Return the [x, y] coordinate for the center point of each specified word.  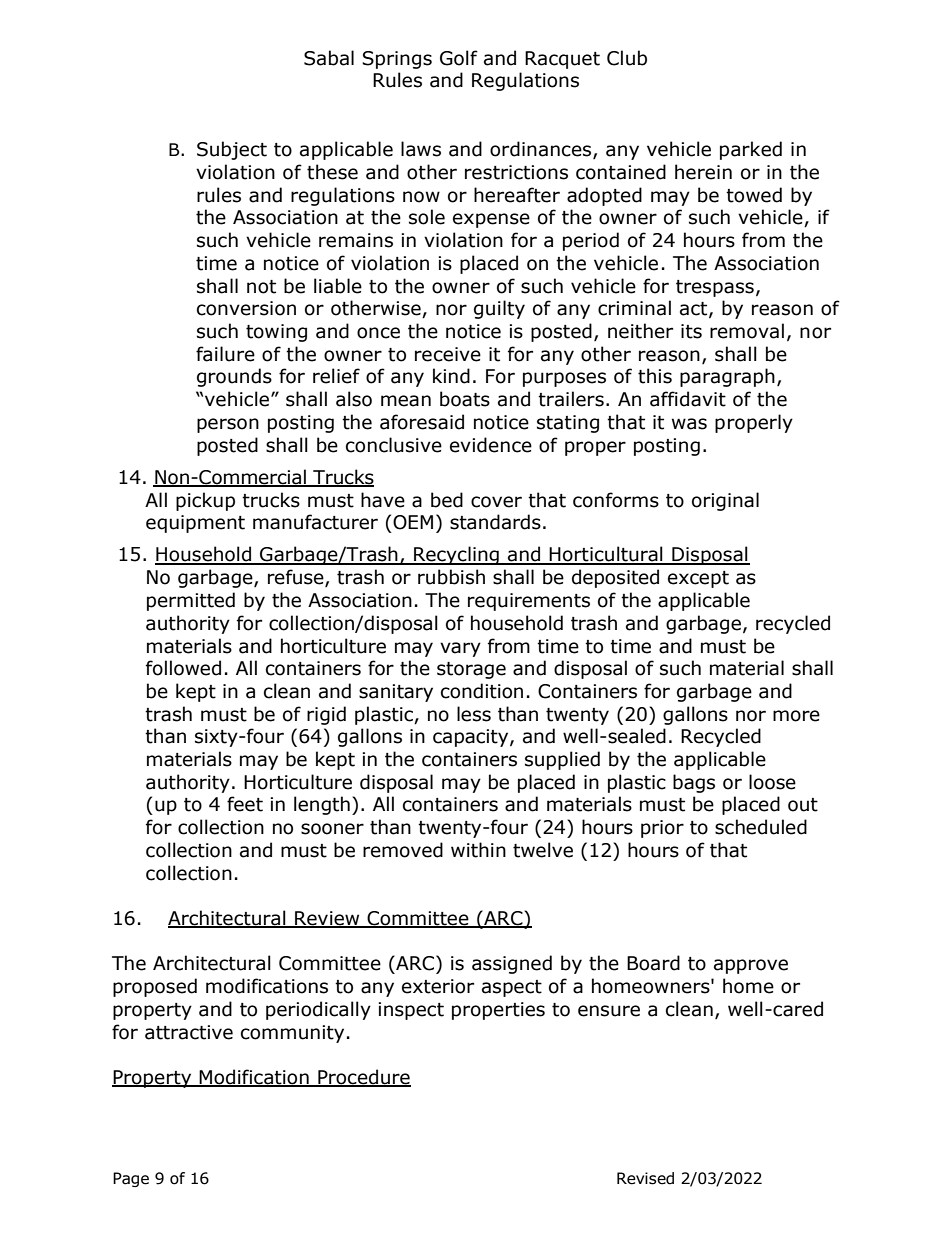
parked [751, 150]
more [796, 716]
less [474, 714]
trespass [715, 288]
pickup [205, 501]
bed [447, 500]
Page [131, 1179]
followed [183, 668]
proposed [155, 987]
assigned [512, 964]
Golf [459, 58]
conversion [246, 308]
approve [751, 966]
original [725, 501]
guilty [499, 309]
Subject [232, 150]
